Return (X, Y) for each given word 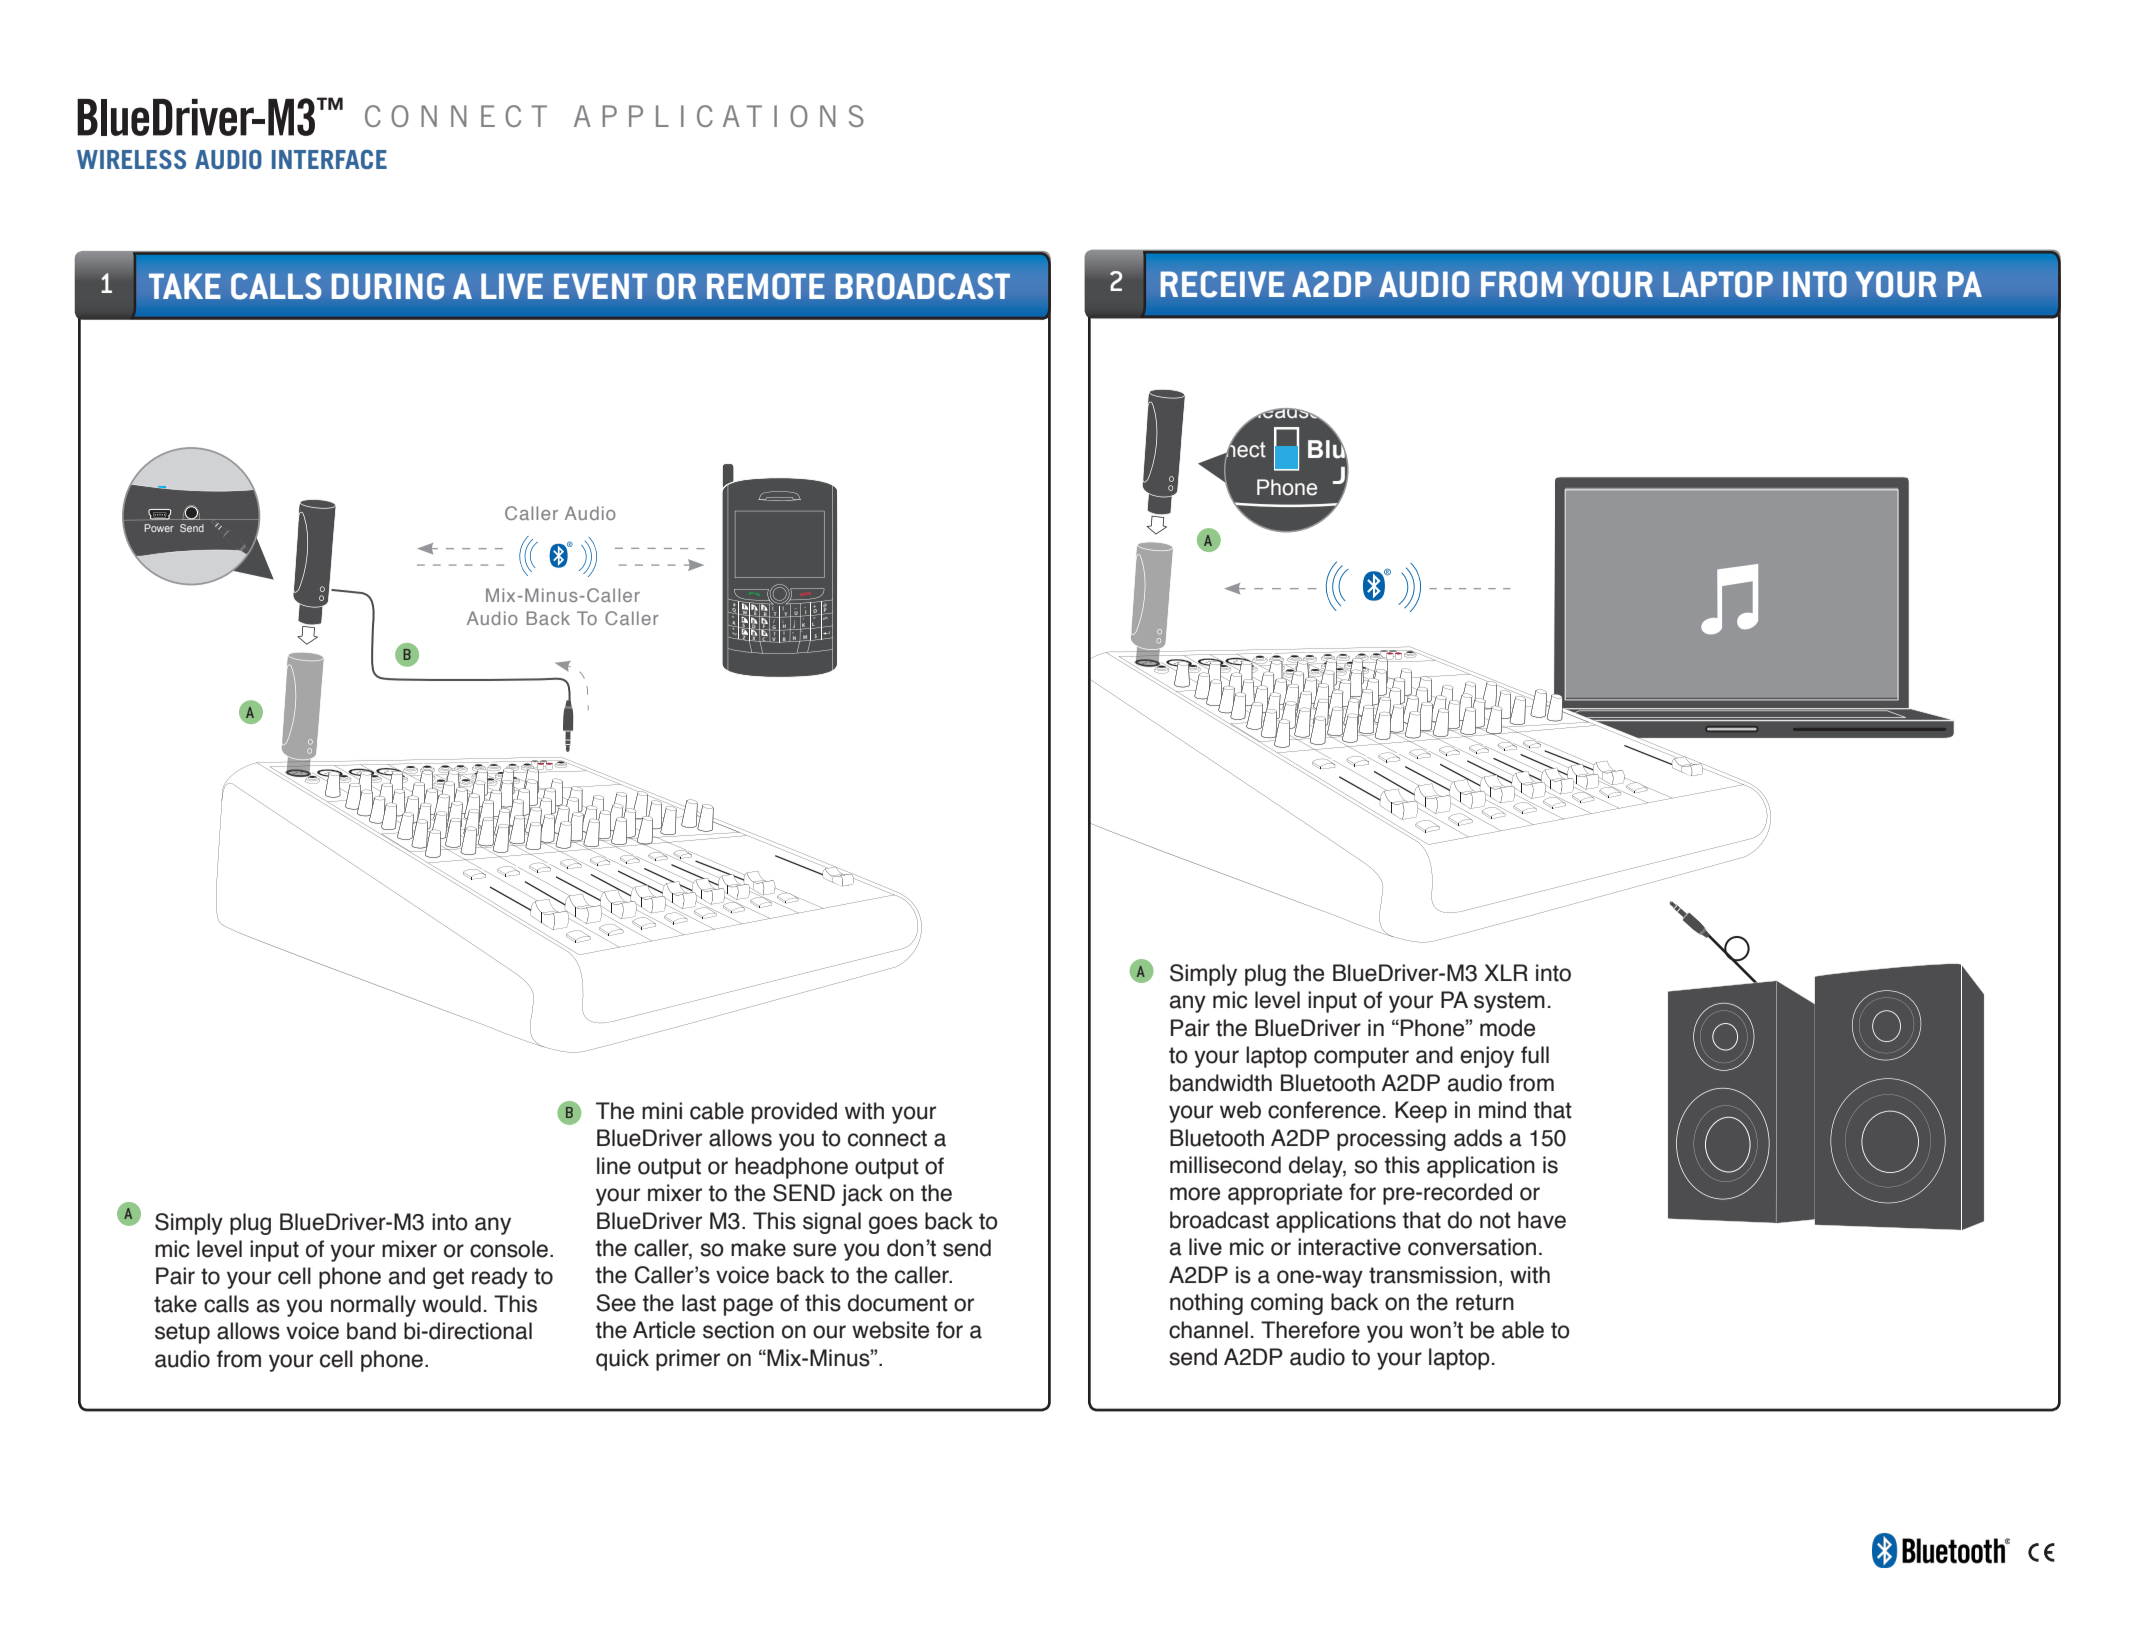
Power (159, 528)
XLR (1506, 972)
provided (794, 1113)
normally (373, 1306)
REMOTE (766, 286)
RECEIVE (1222, 284)
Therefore (1310, 1330)
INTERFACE (329, 159)
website (890, 1330)
